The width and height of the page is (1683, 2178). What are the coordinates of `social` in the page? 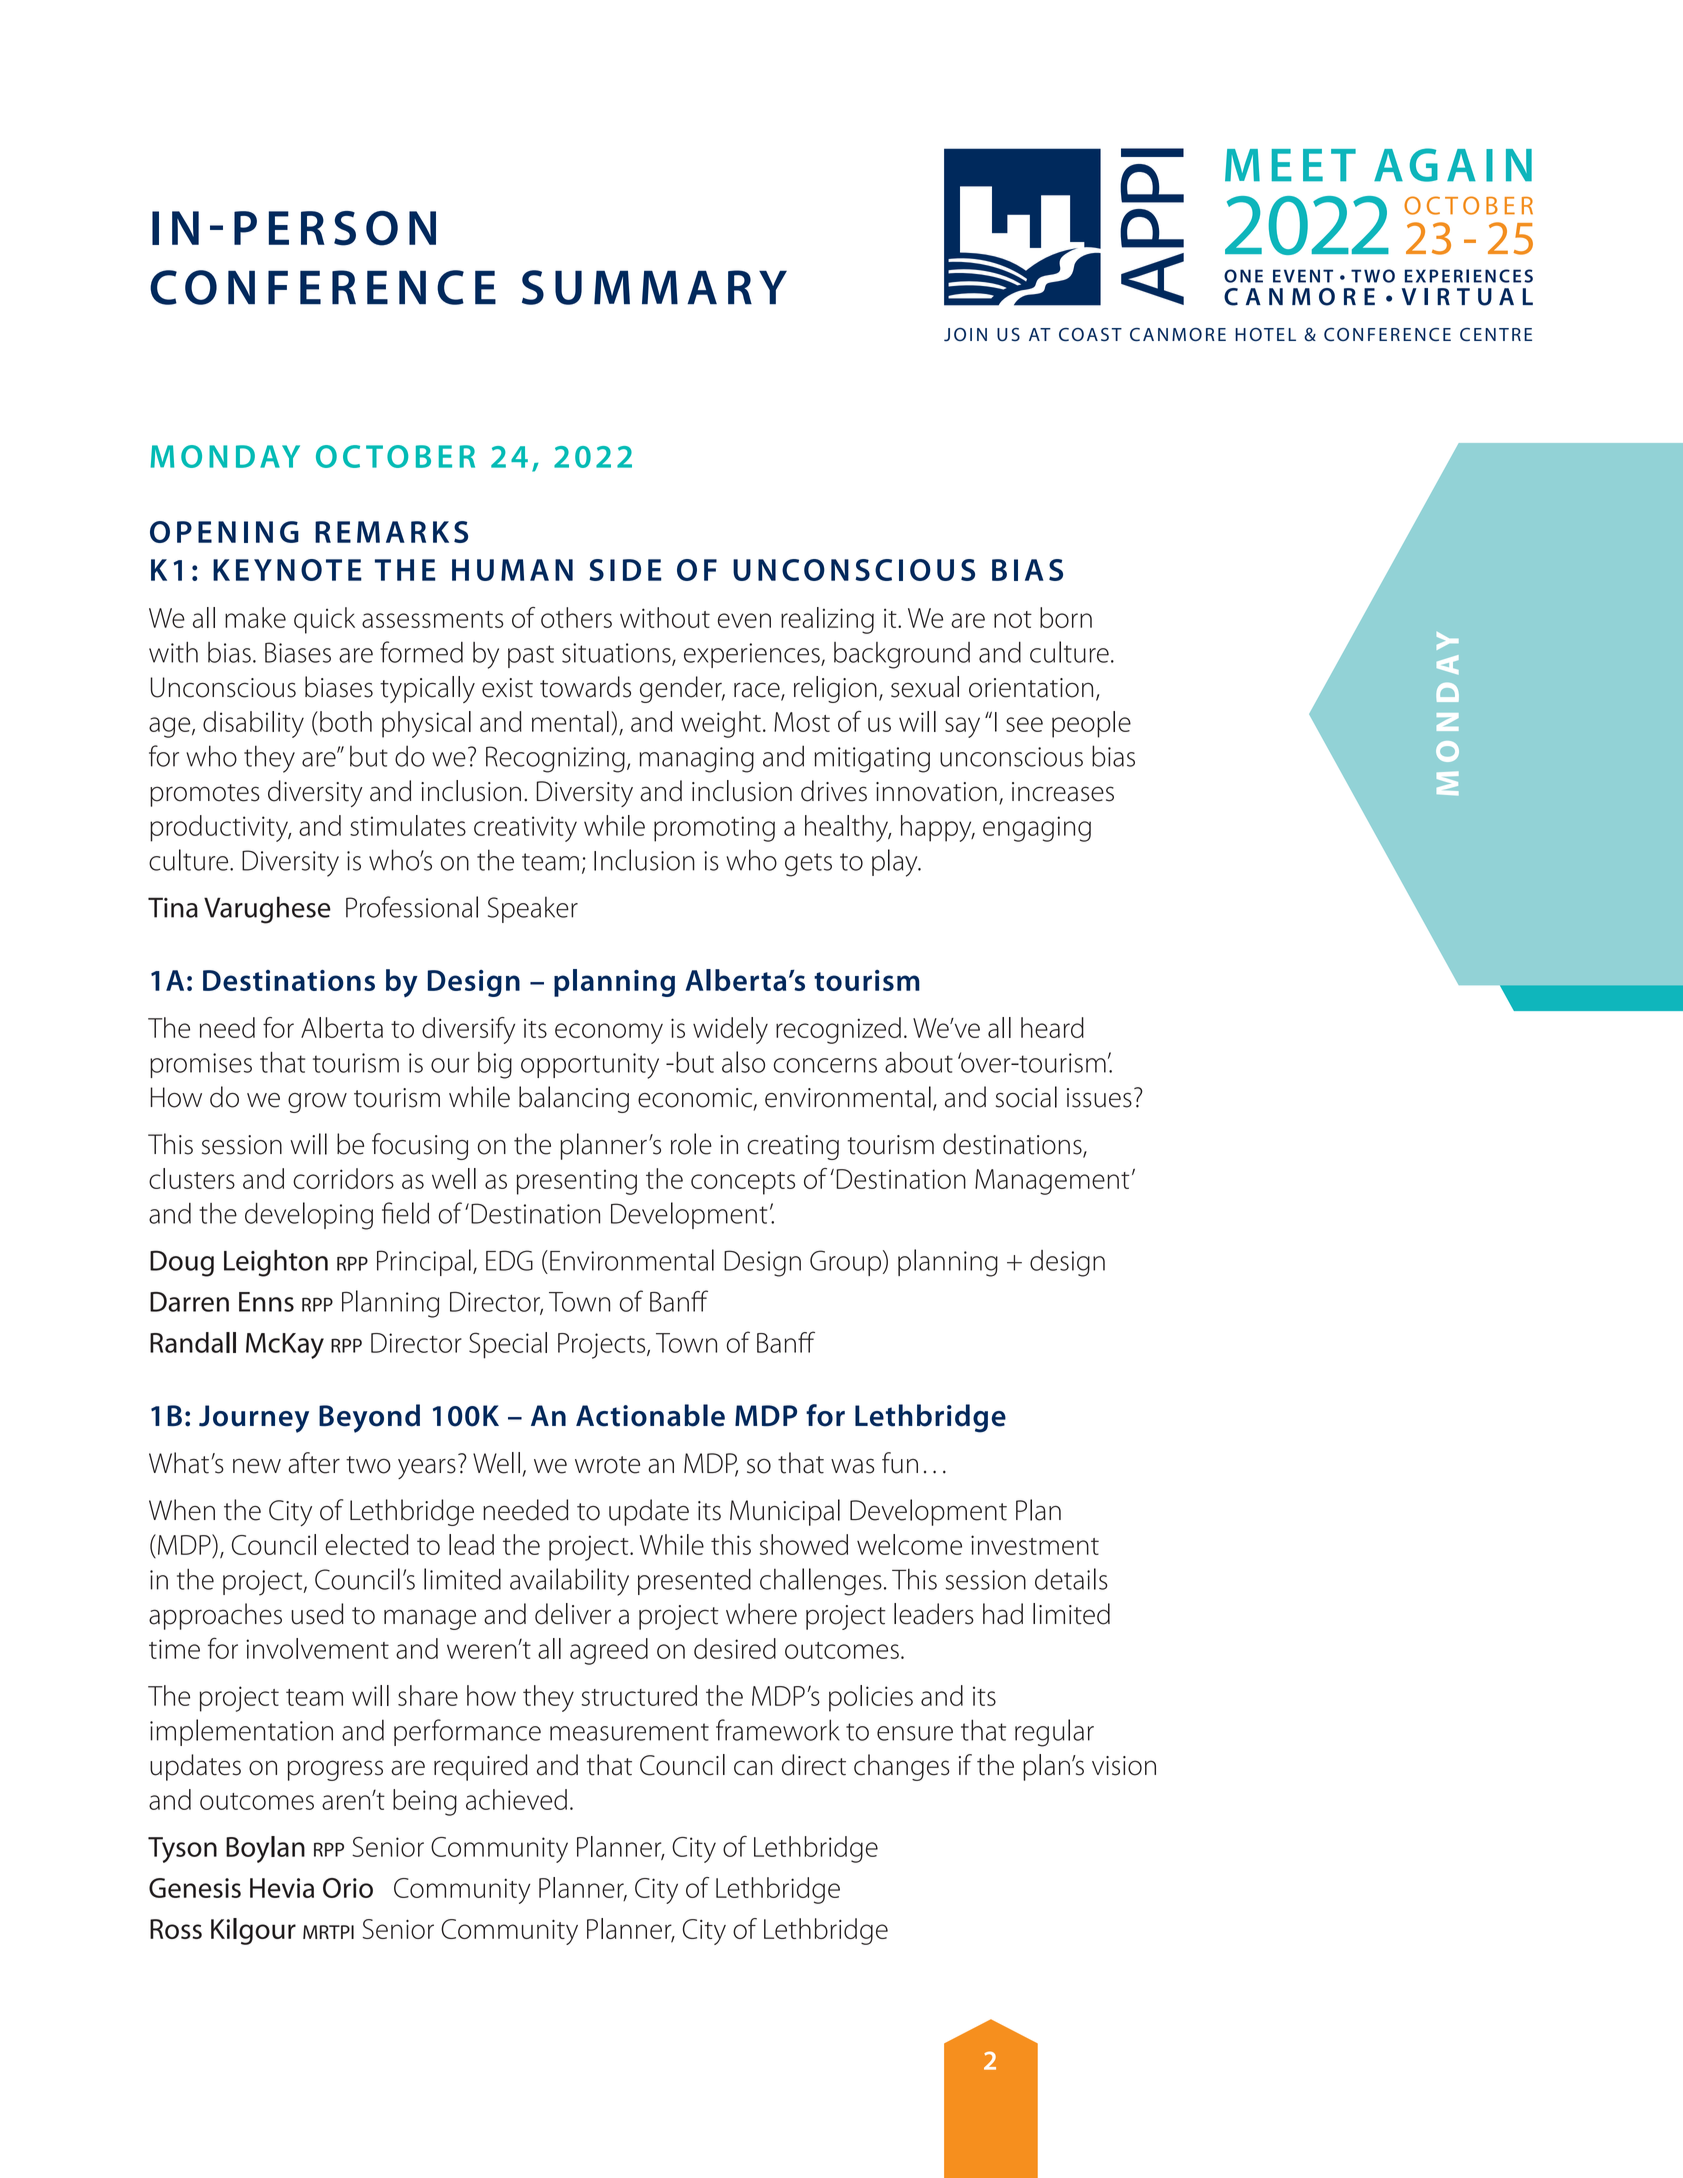 It's located at (1026, 1097).
